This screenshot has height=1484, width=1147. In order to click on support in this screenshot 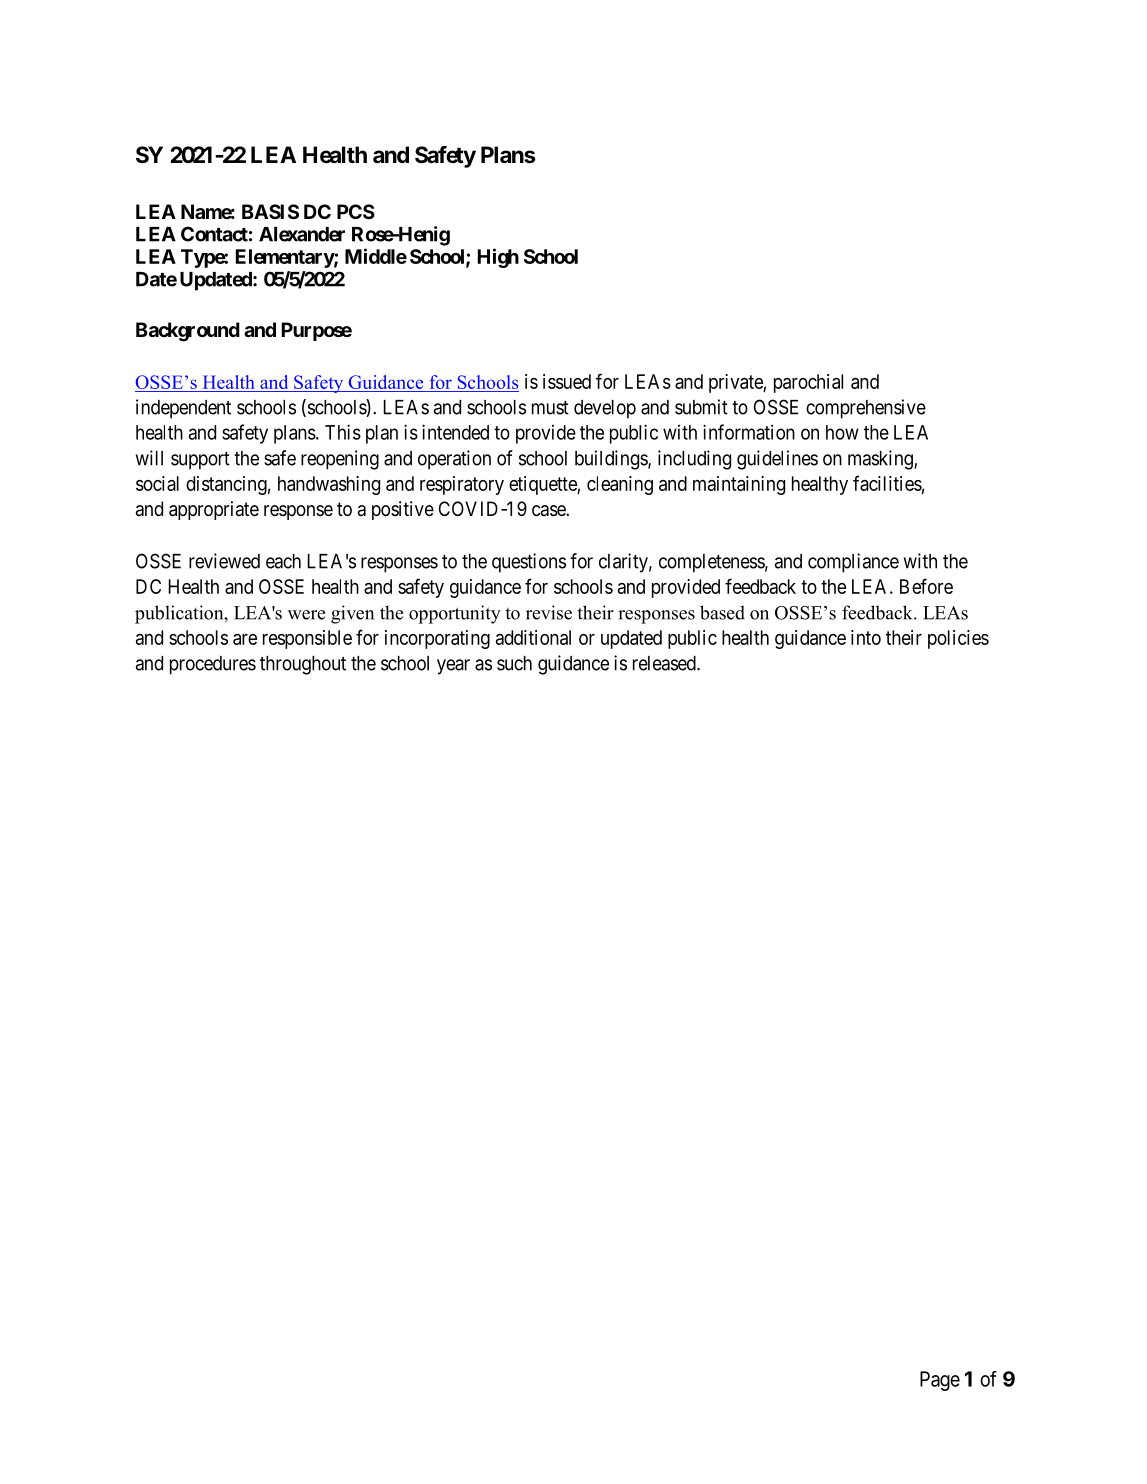, I will do `click(200, 461)`.
